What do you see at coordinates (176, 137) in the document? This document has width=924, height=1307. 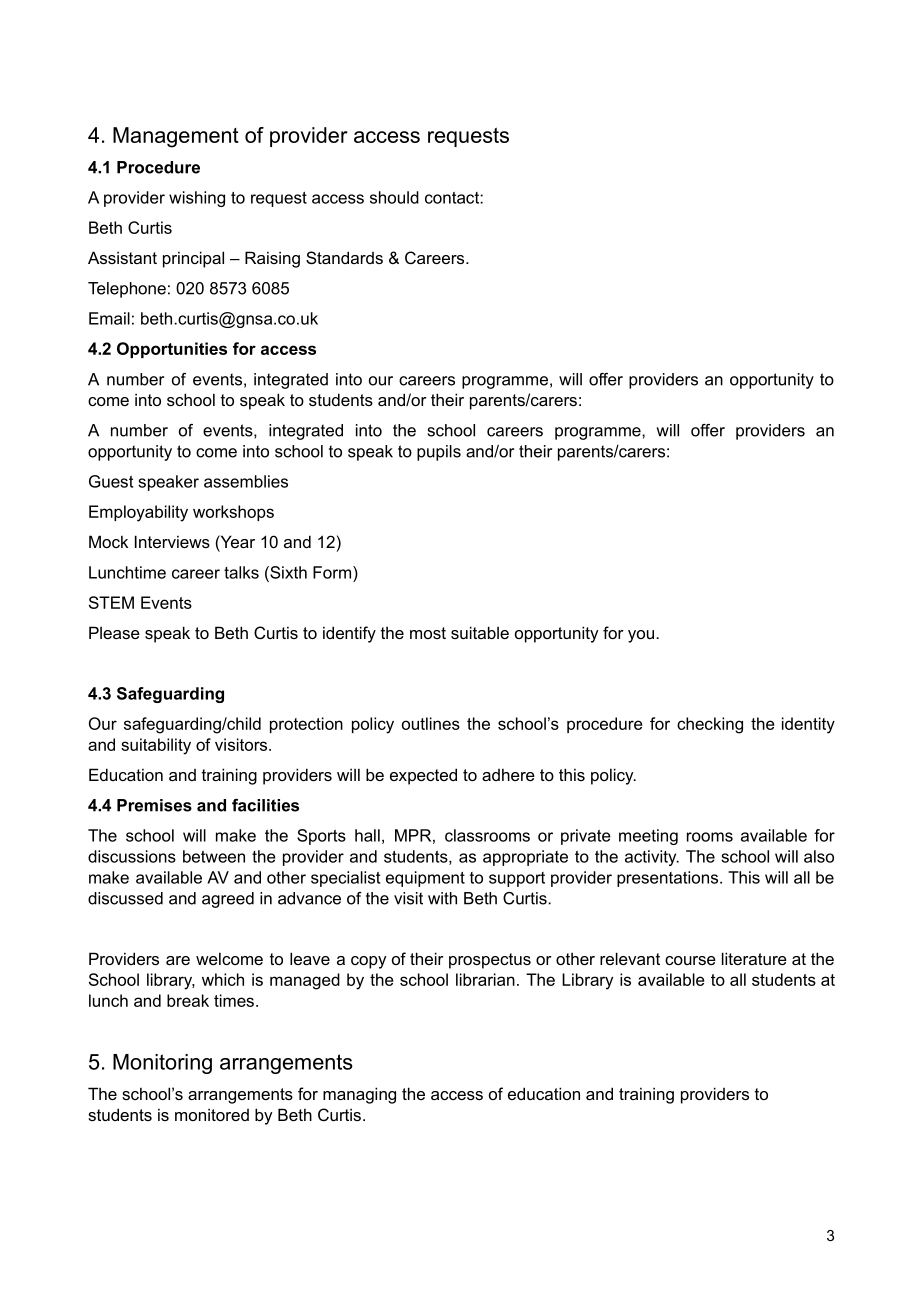 I see `Management` at bounding box center [176, 137].
